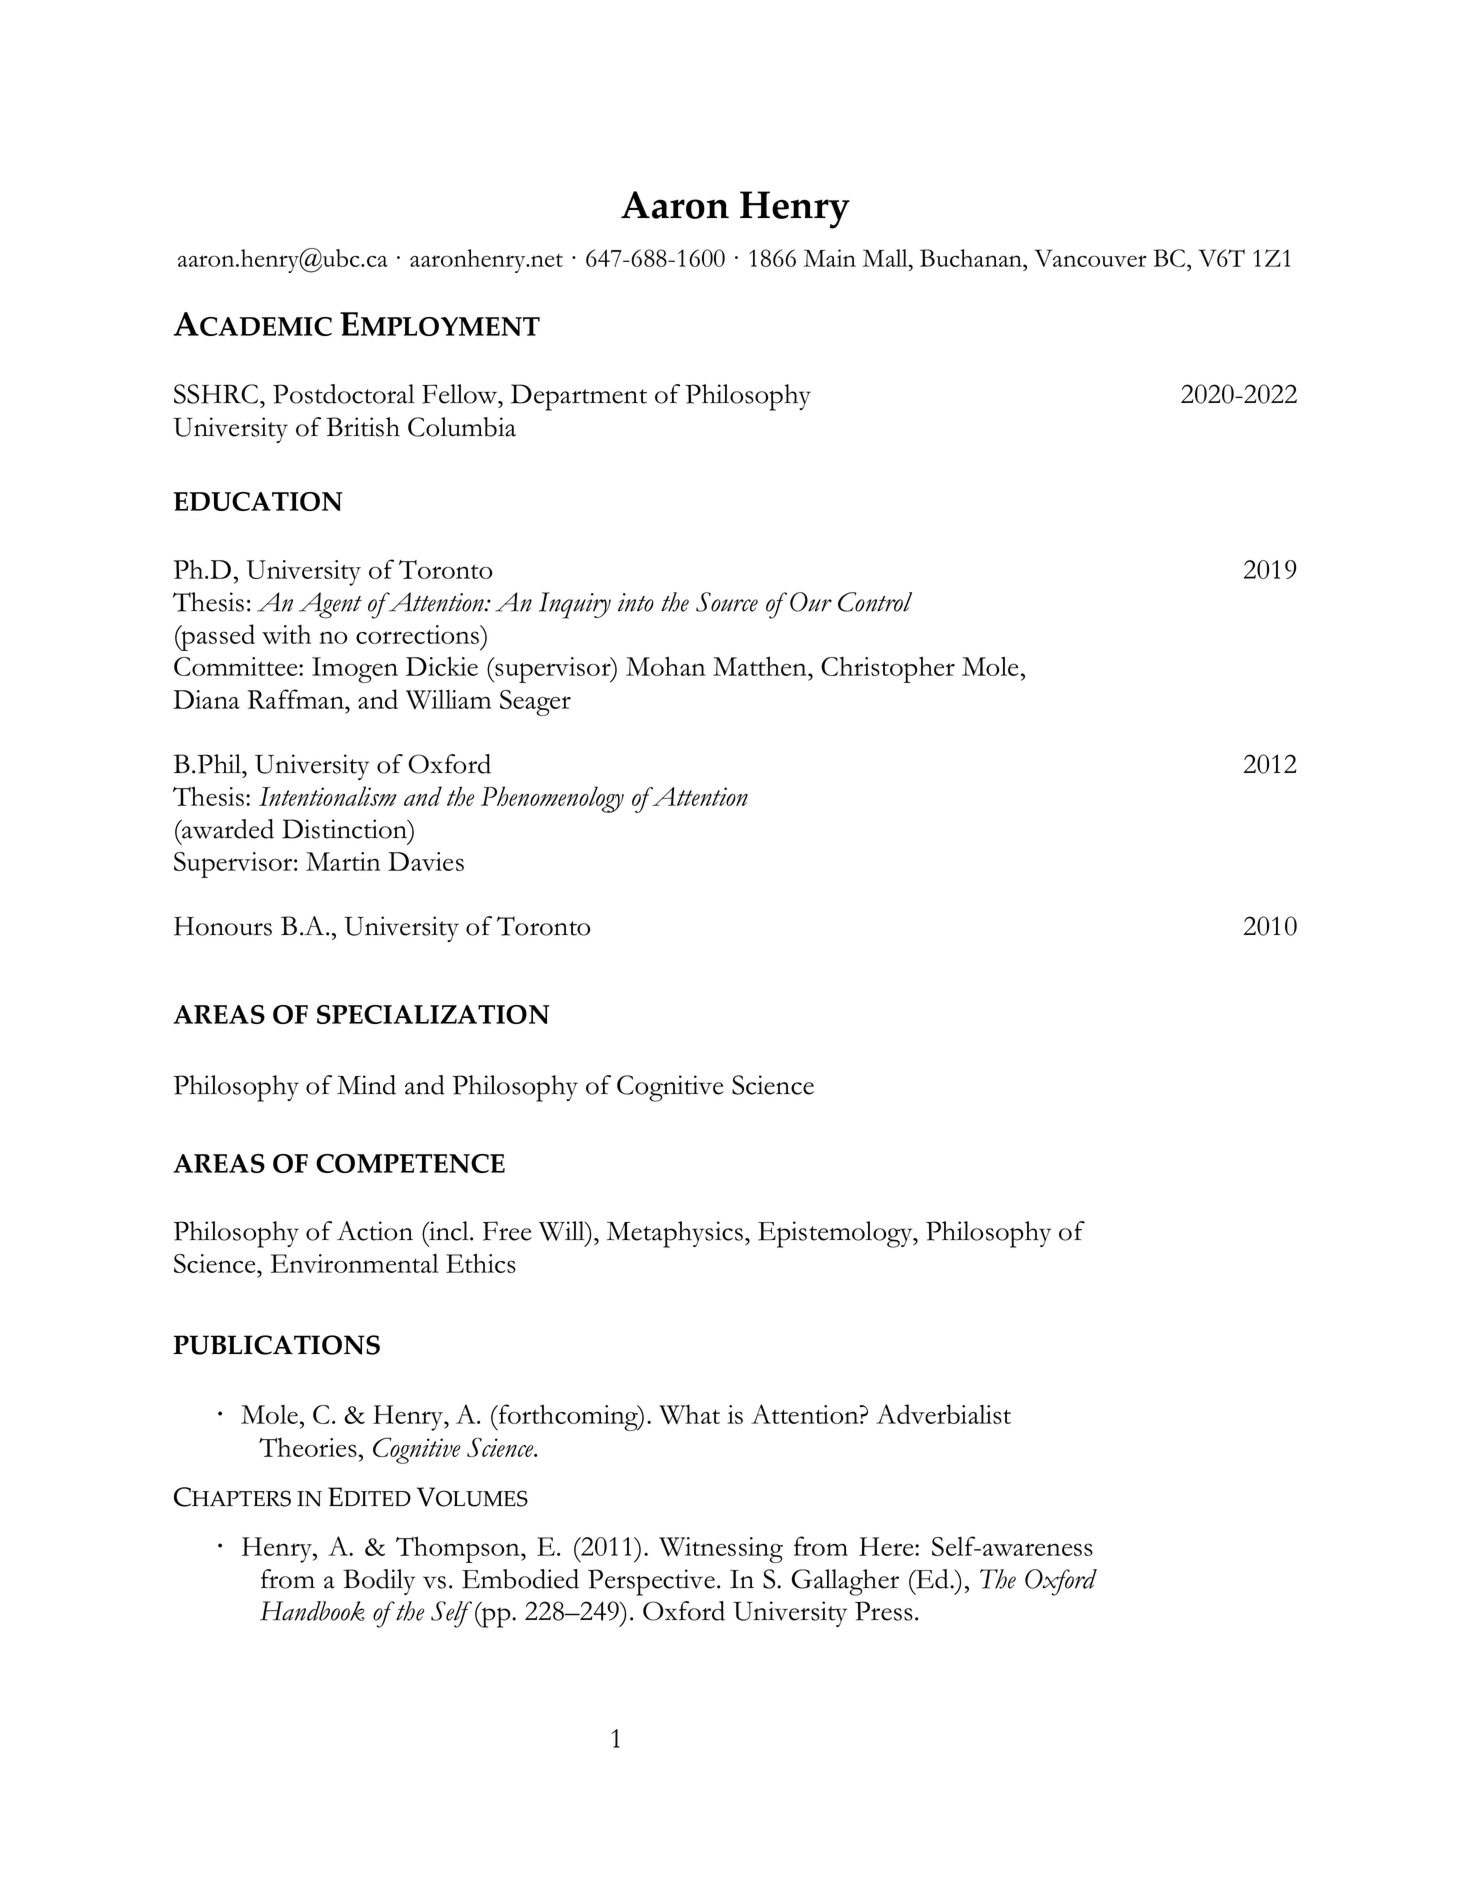 The image size is (1471, 1903). What do you see at coordinates (651, 1582) in the image?
I see `Perspective` at bounding box center [651, 1582].
